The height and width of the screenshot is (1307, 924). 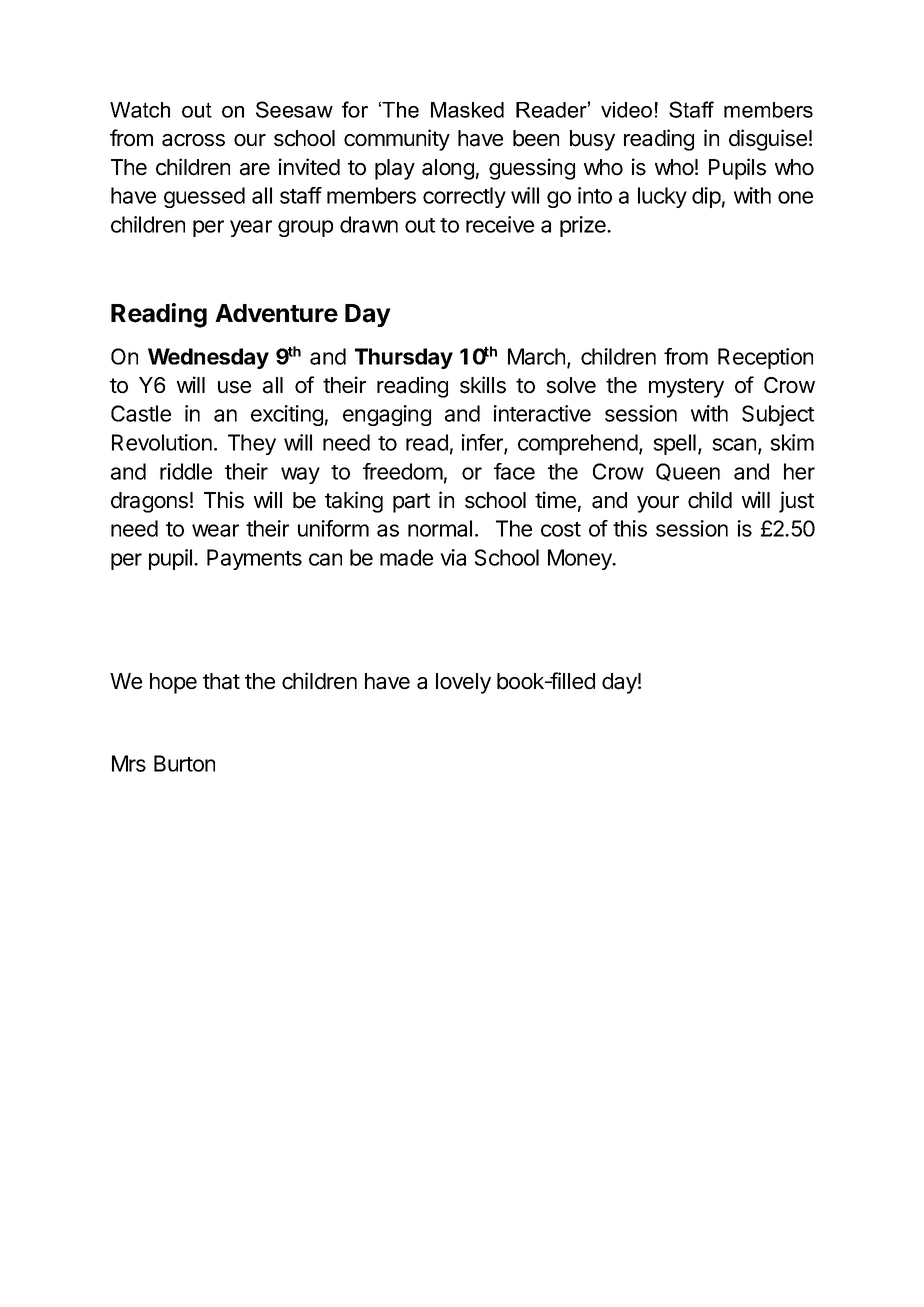 What do you see at coordinates (514, 471) in the screenshot?
I see `face` at bounding box center [514, 471].
